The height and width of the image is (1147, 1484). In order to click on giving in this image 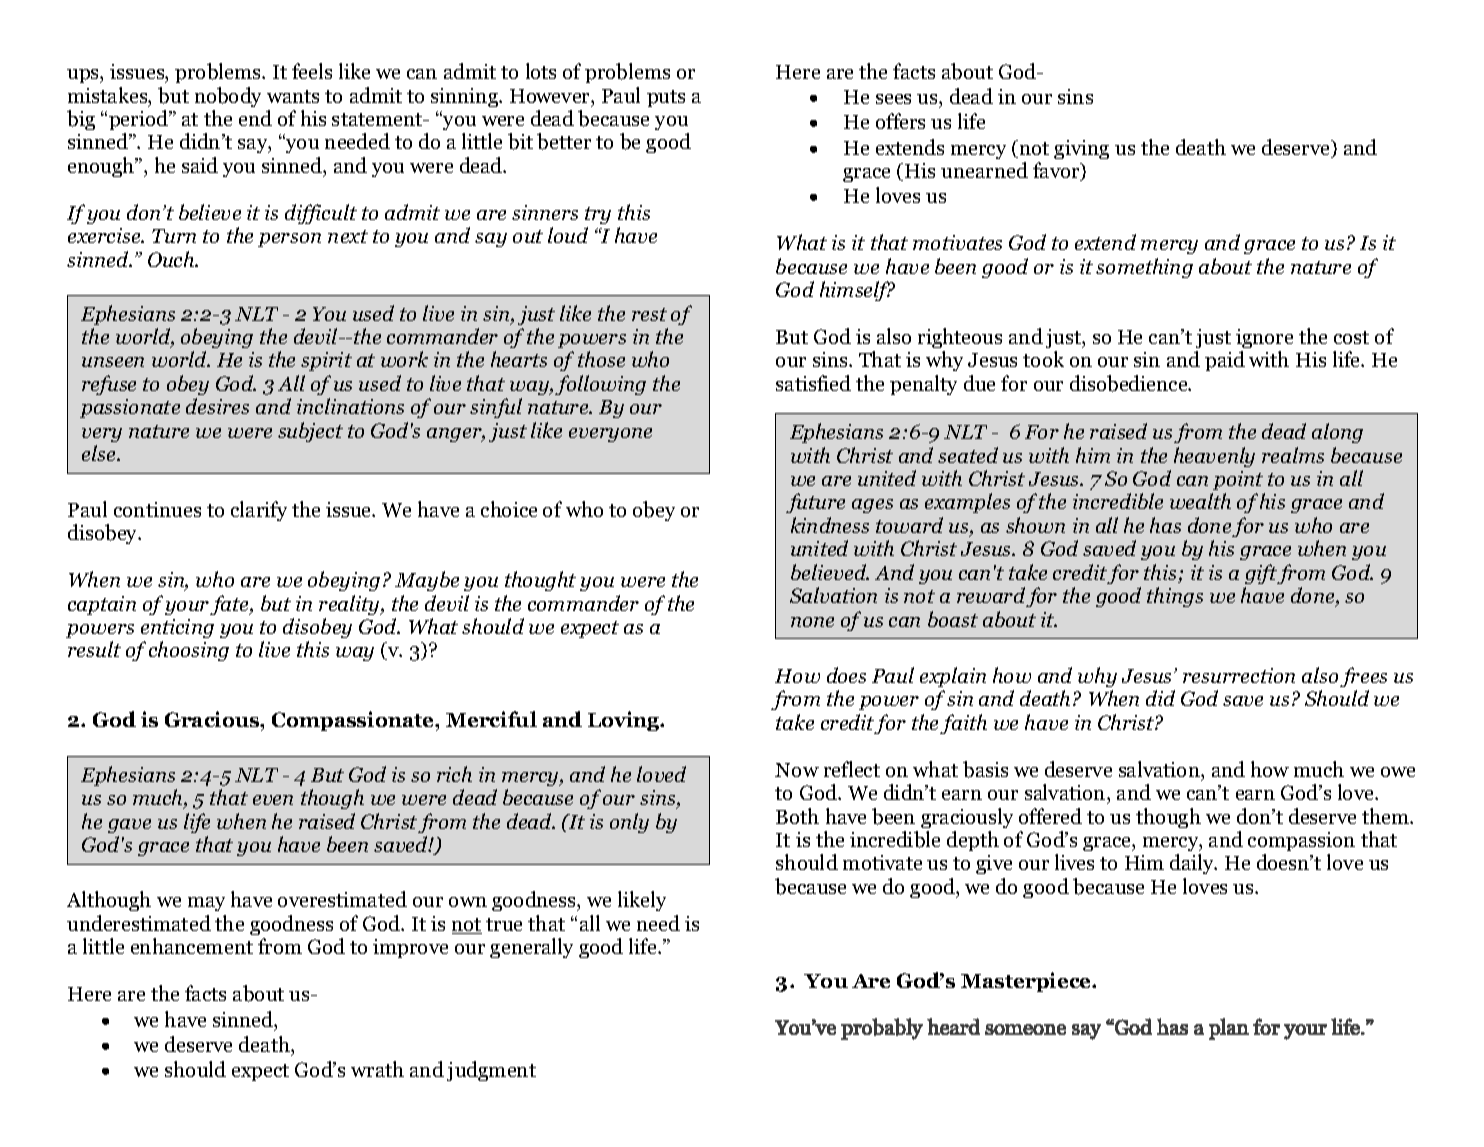, I will do `click(1081, 149)`.
